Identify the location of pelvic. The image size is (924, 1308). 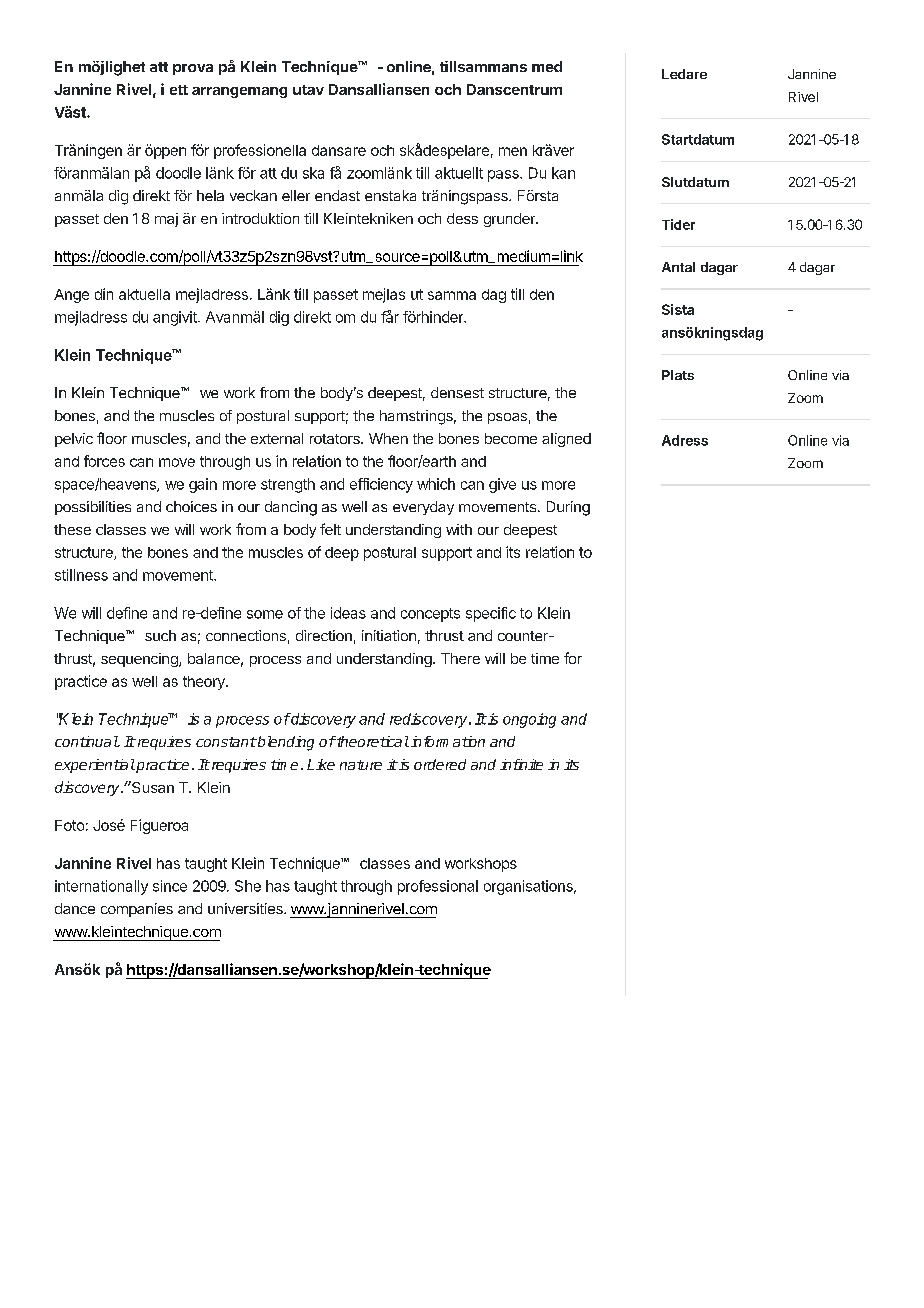
(74, 440).
